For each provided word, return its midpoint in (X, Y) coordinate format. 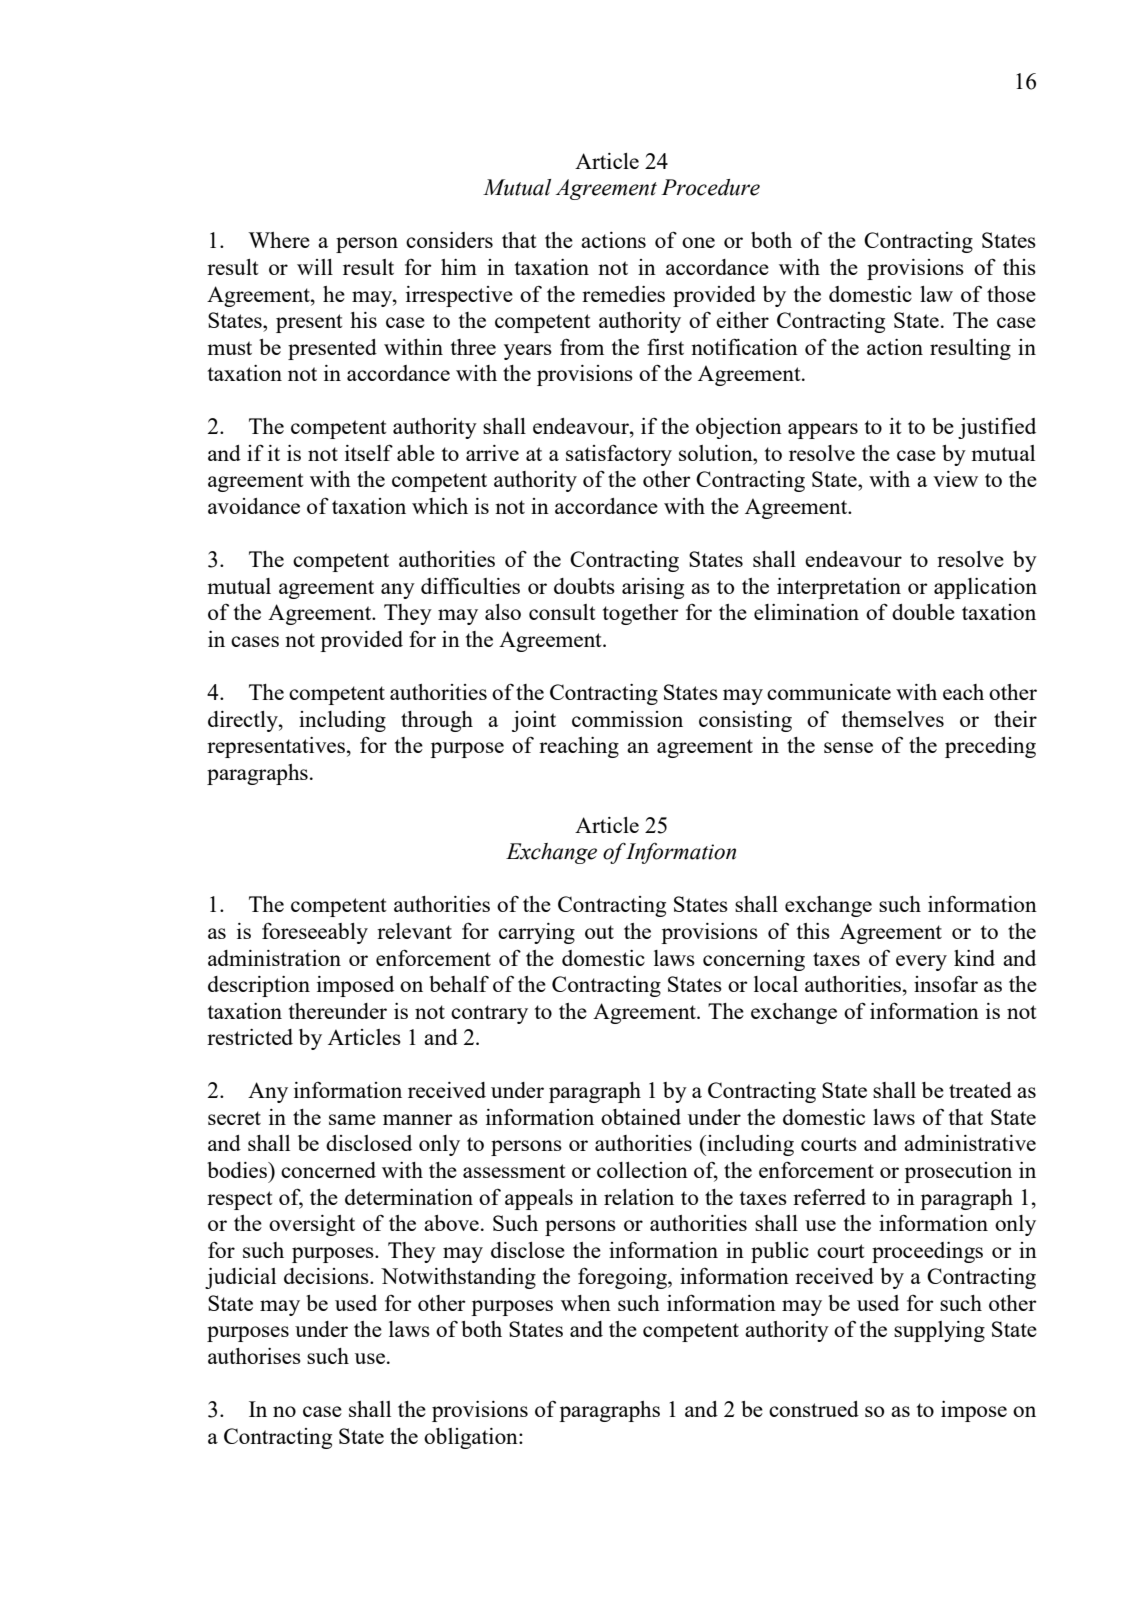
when (586, 1303)
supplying (939, 1331)
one (698, 242)
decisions (327, 1276)
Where (279, 240)
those (1011, 294)
